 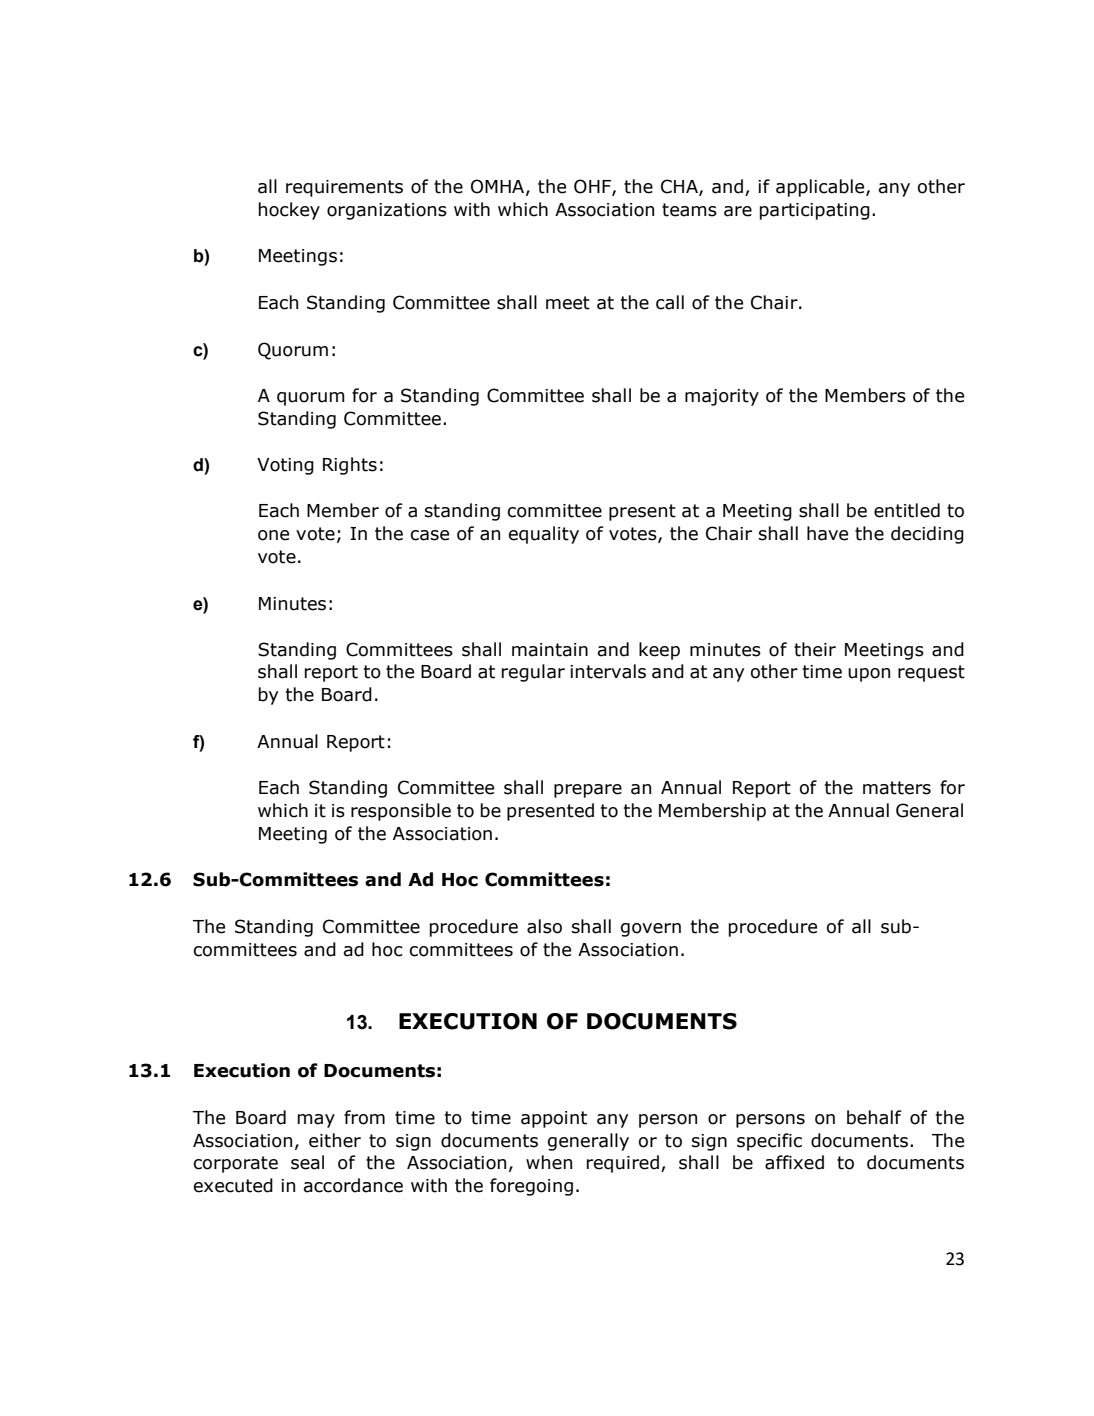 What do you see at coordinates (401, 812) in the screenshot?
I see `responsible` at bounding box center [401, 812].
